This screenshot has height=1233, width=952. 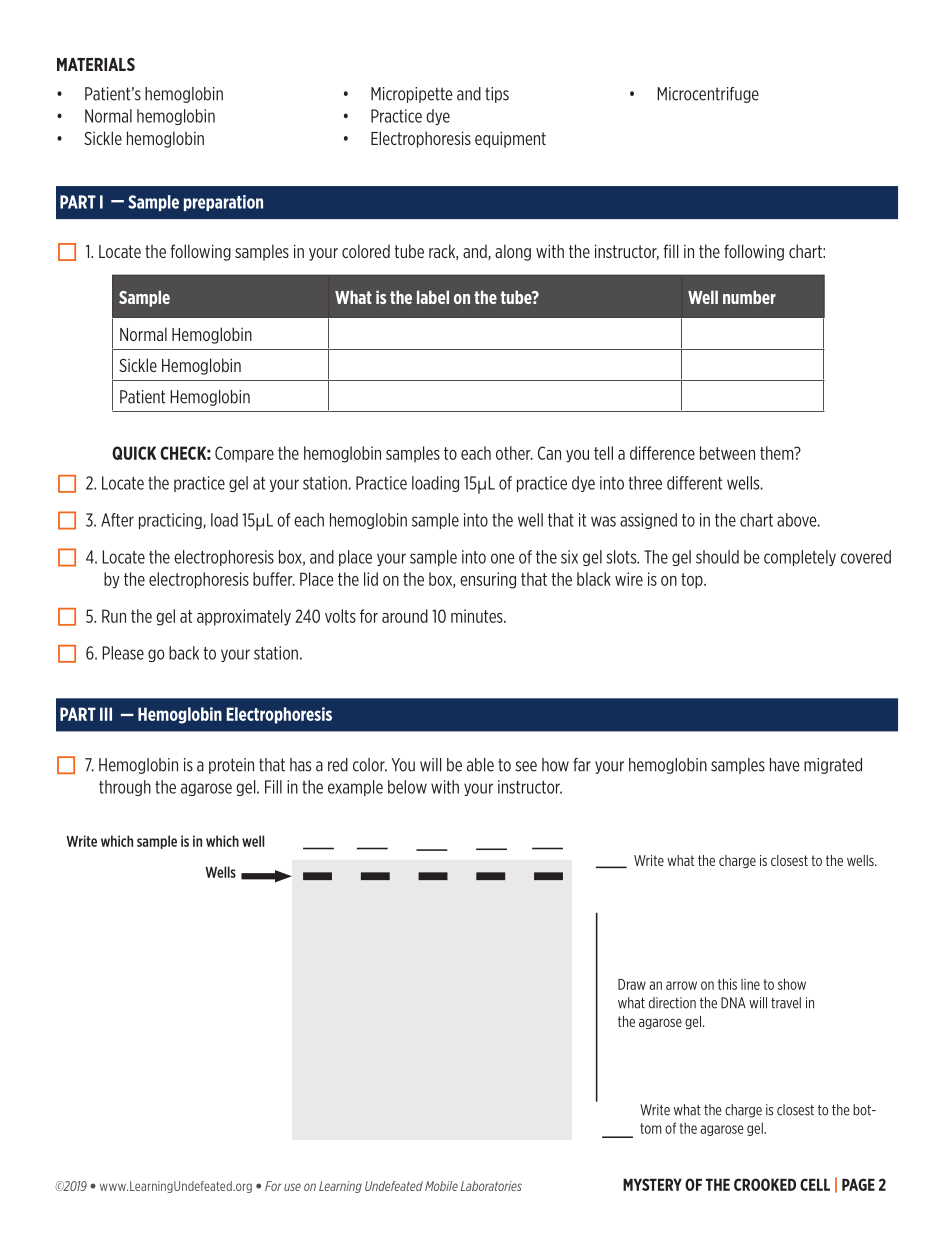 I want to click on use, so click(x=292, y=1187).
